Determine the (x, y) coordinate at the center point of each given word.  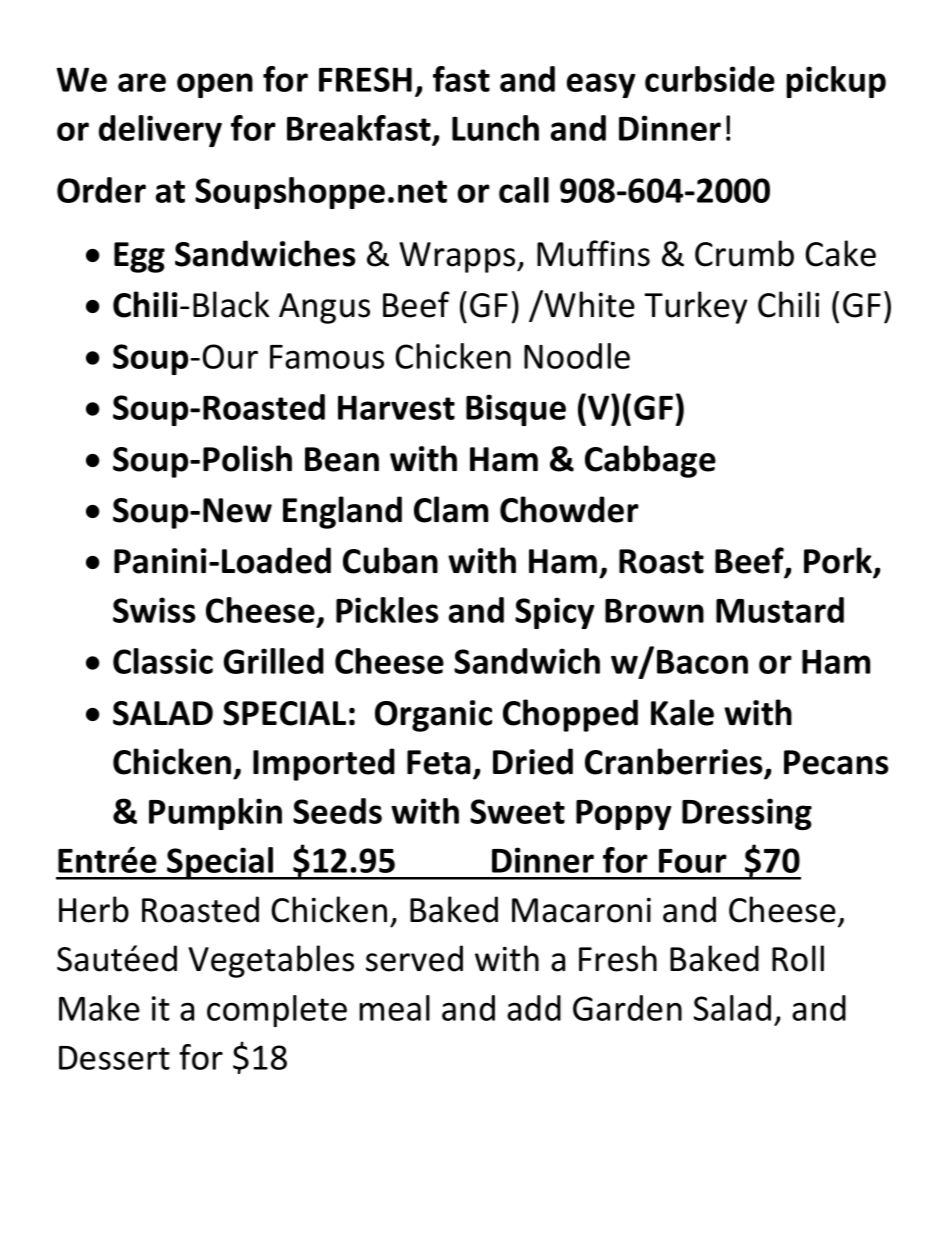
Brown (654, 611)
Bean (342, 459)
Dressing (747, 814)
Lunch (495, 128)
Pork (839, 561)
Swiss (154, 610)
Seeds (337, 811)
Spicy (554, 613)
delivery (160, 131)
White (589, 304)
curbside (710, 79)
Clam (451, 509)
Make (99, 1008)
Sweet (517, 811)
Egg (139, 257)
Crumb (744, 253)
